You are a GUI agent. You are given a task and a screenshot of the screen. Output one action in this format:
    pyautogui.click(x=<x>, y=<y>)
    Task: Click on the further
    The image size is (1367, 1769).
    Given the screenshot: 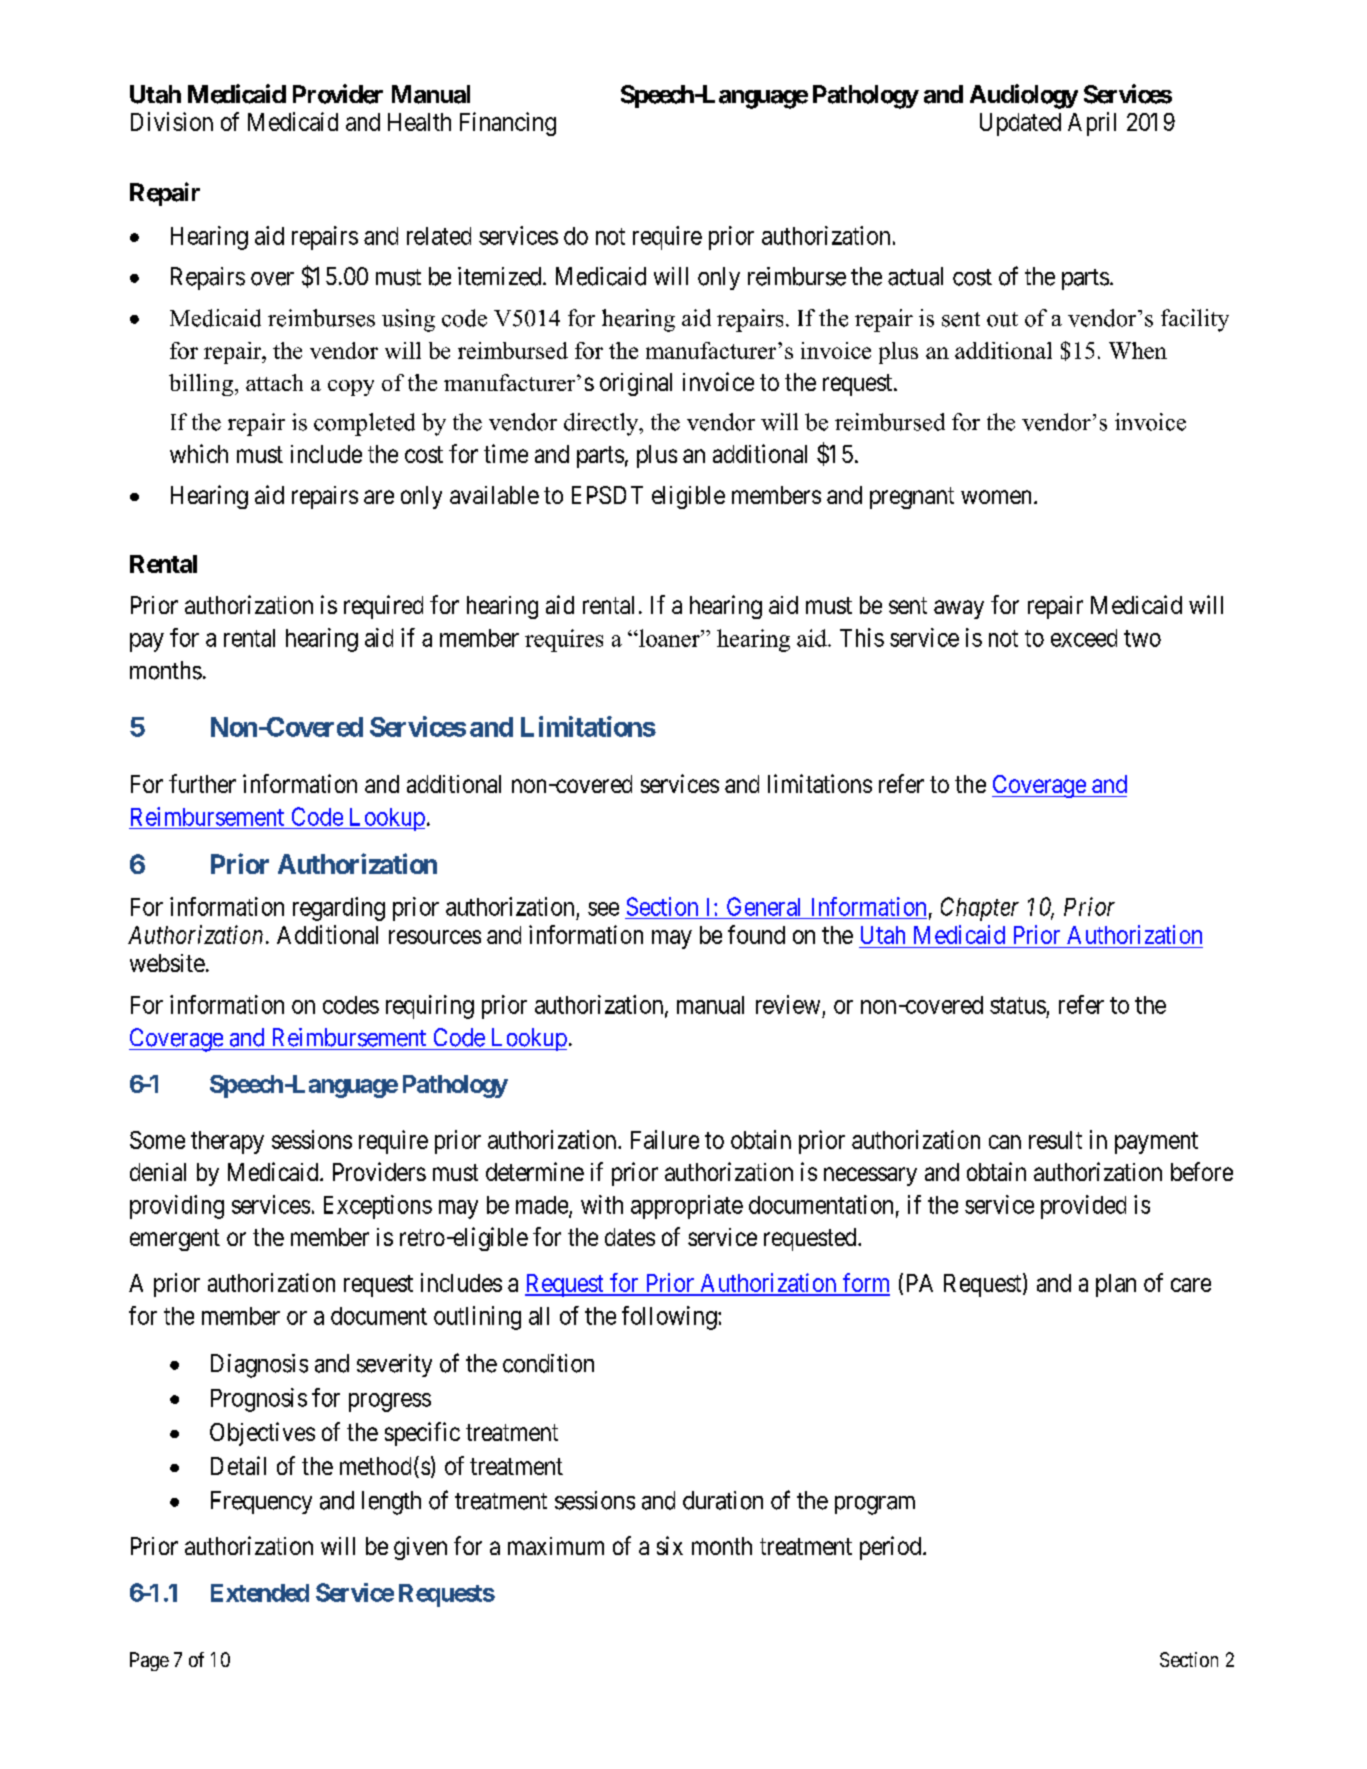 What is the action you would take?
    pyautogui.click(x=202, y=783)
